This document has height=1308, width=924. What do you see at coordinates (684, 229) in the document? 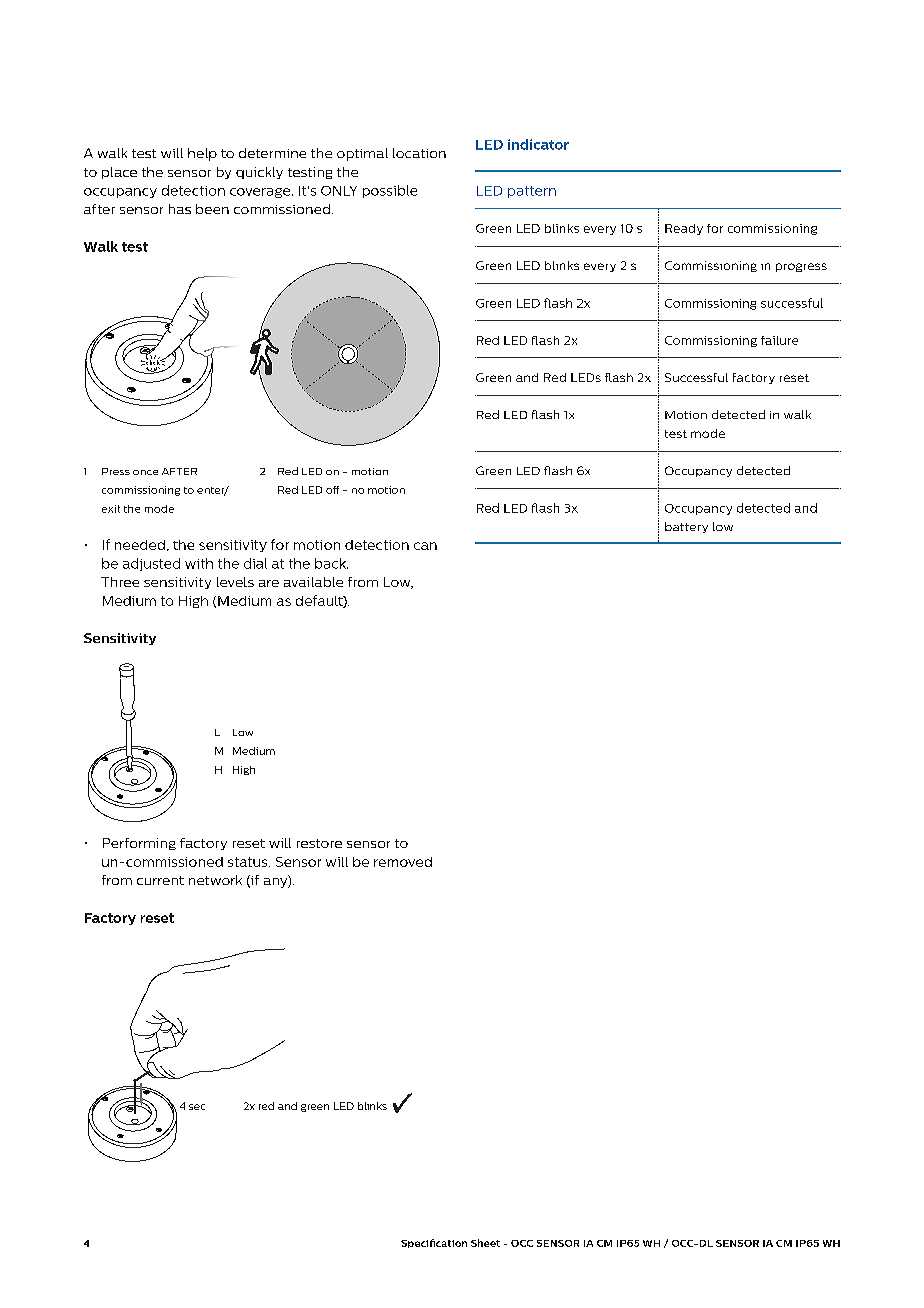
I see `Ready` at bounding box center [684, 229].
